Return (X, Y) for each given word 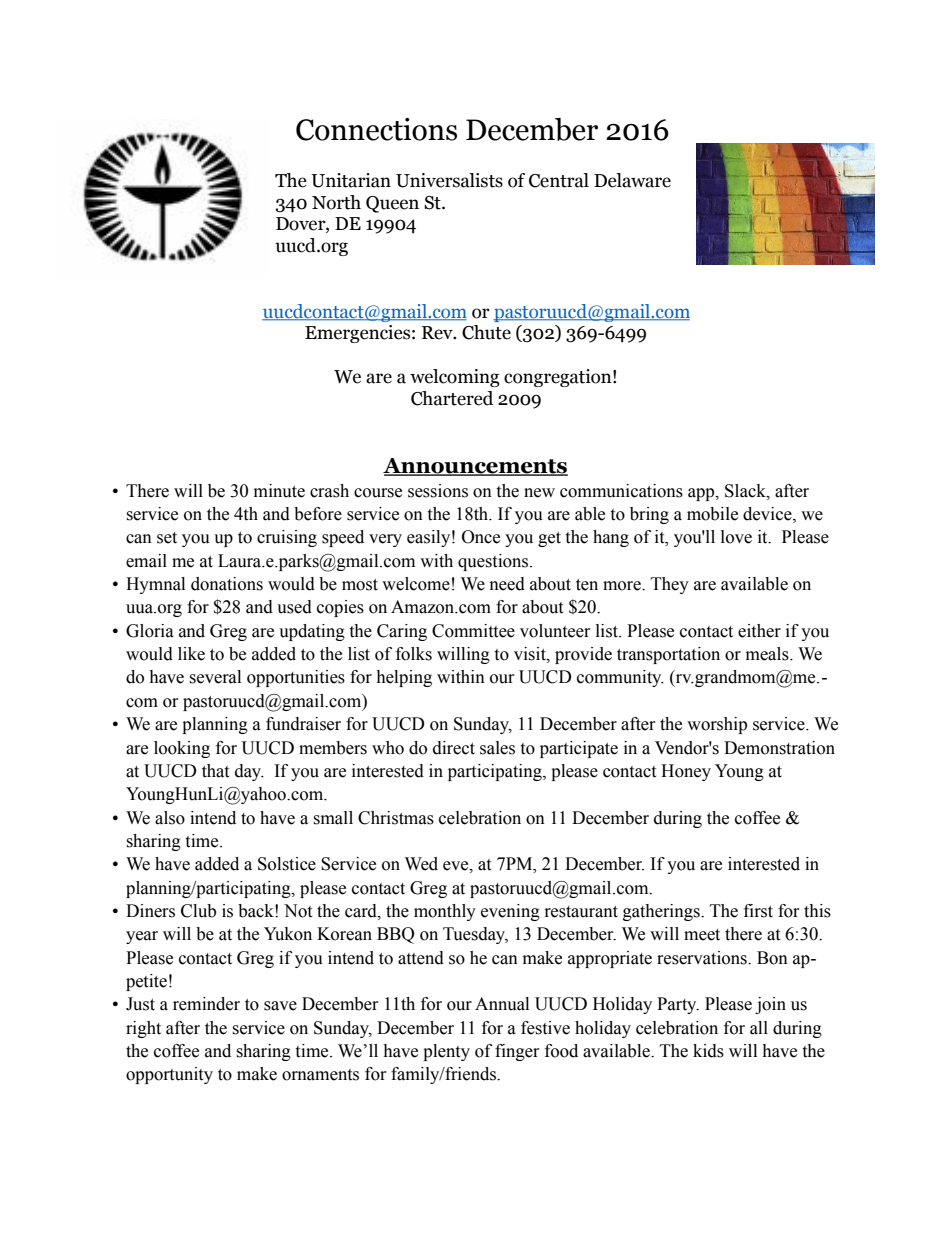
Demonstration (779, 748)
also (170, 818)
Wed (421, 864)
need (507, 584)
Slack (746, 491)
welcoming (455, 378)
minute (279, 491)
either (759, 631)
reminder (206, 1004)
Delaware (632, 180)
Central (559, 180)
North (336, 202)
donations (227, 584)
